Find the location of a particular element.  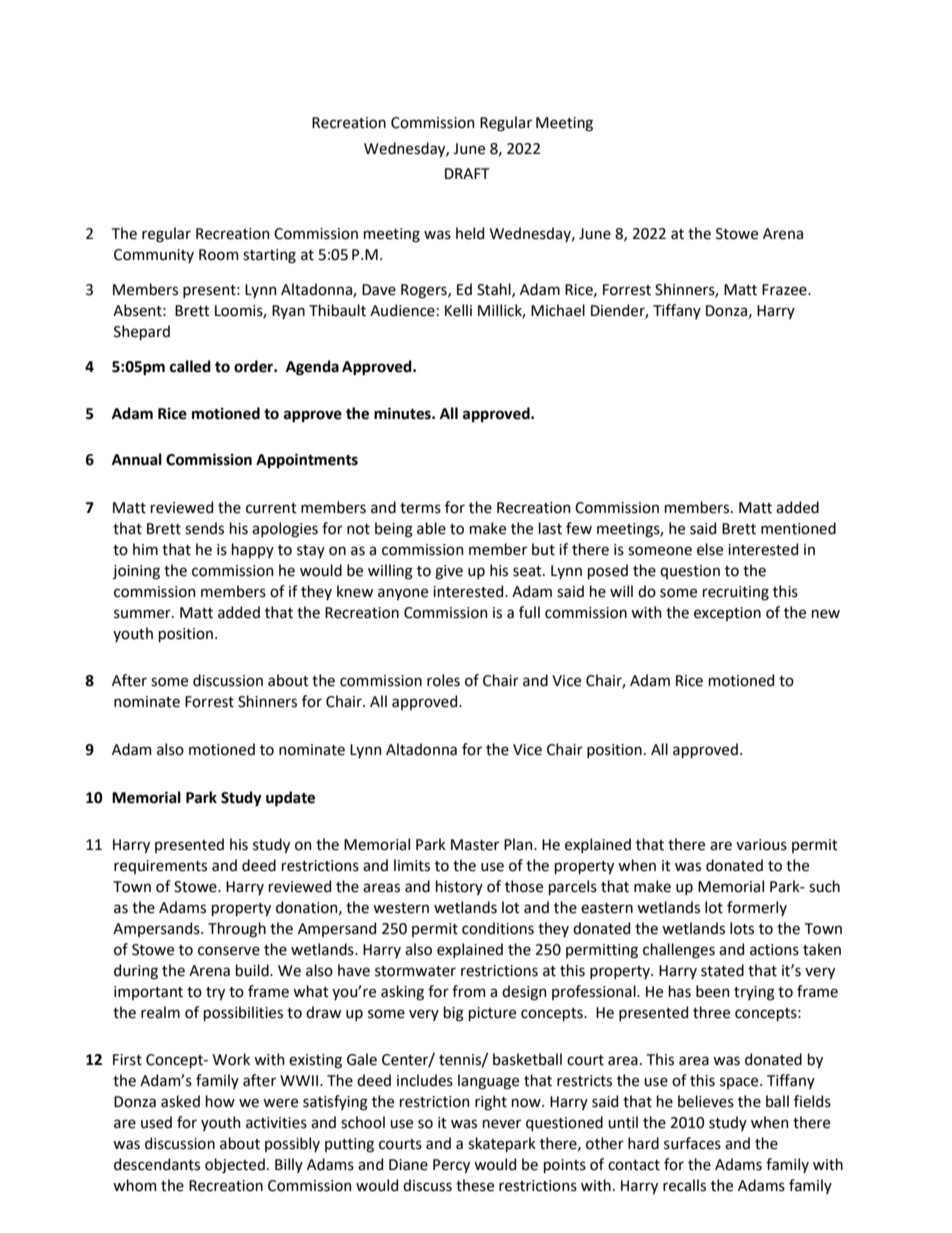

Room is located at coordinates (219, 255).
